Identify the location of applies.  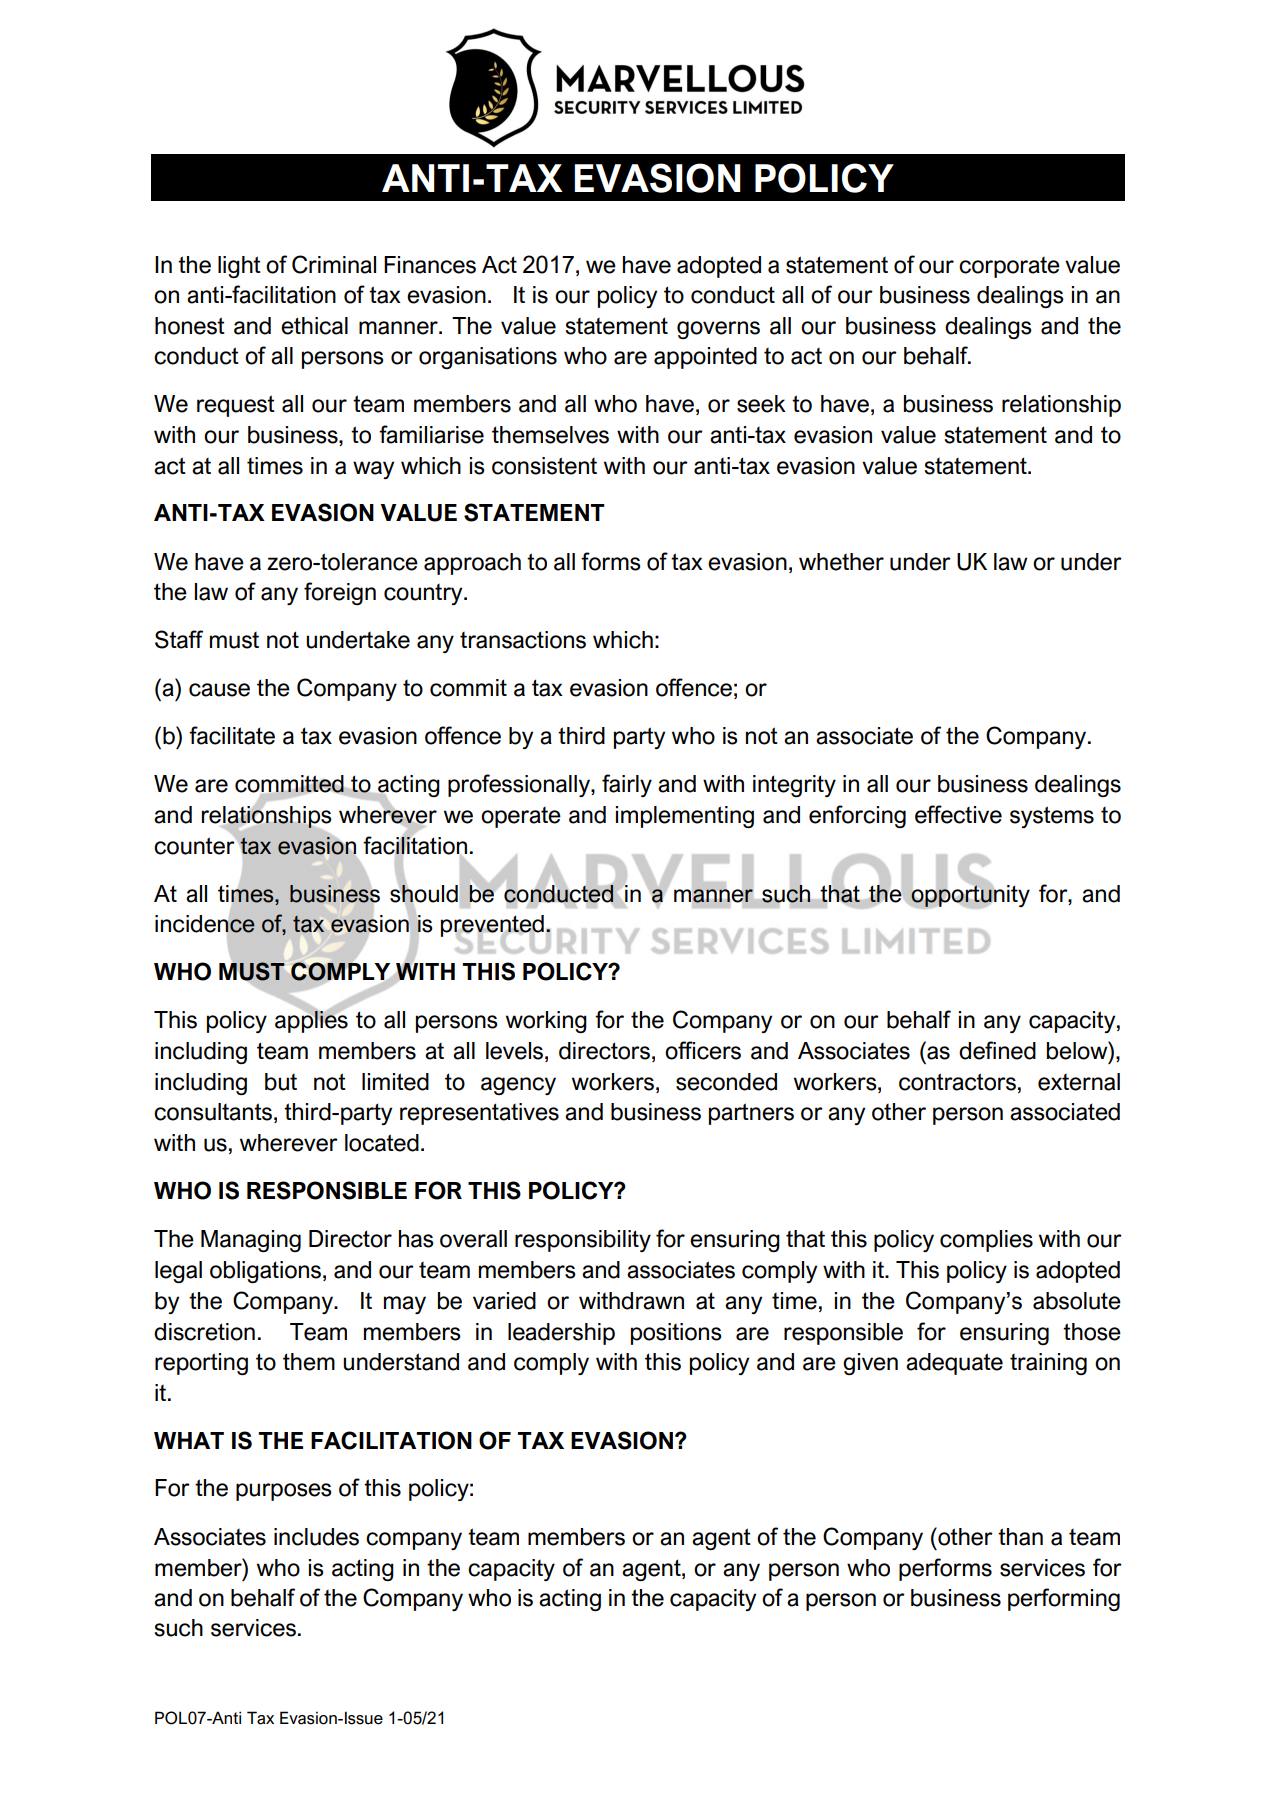
(311, 1021).
